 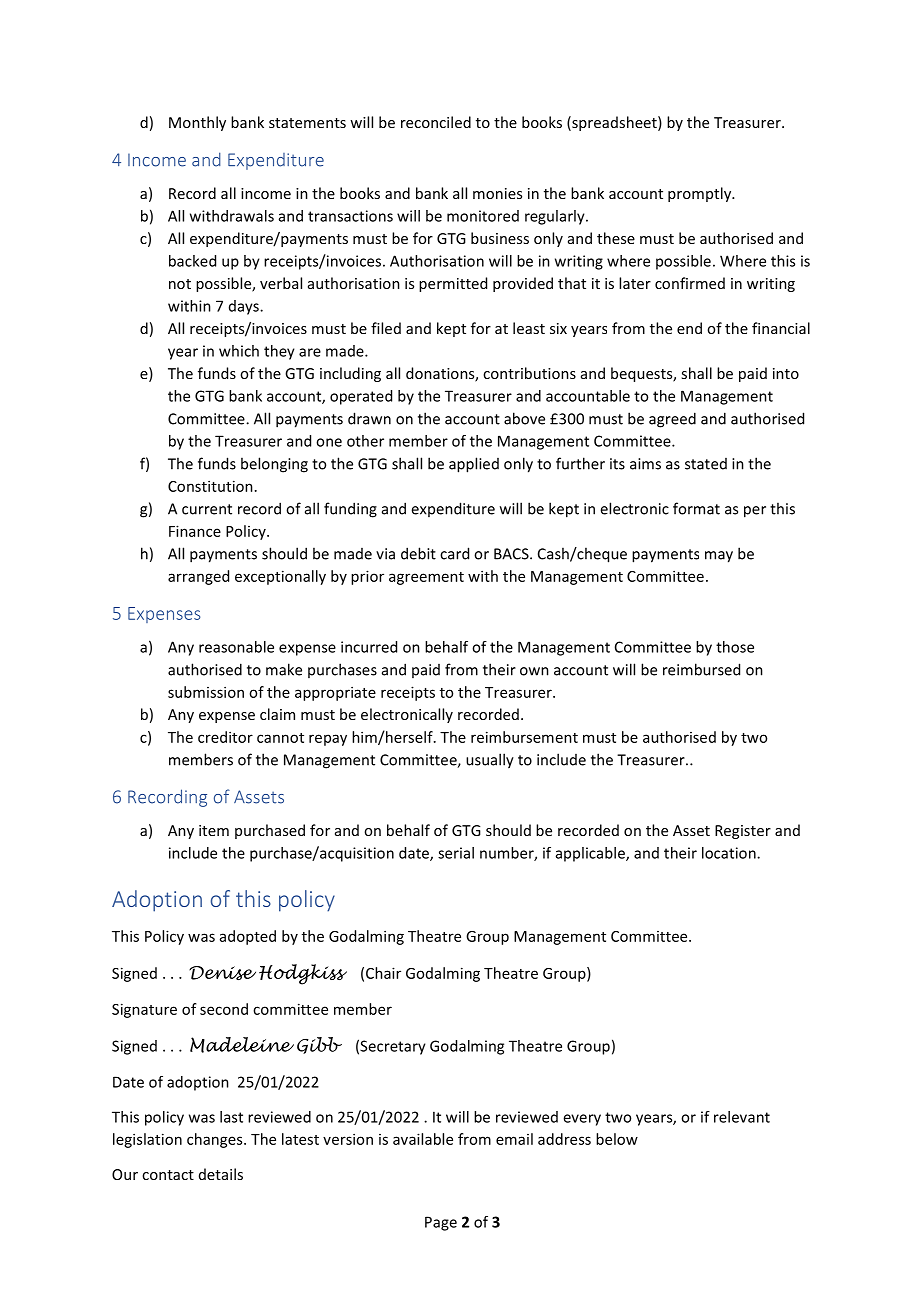 What do you see at coordinates (441, 1223) in the screenshot?
I see `Page` at bounding box center [441, 1223].
